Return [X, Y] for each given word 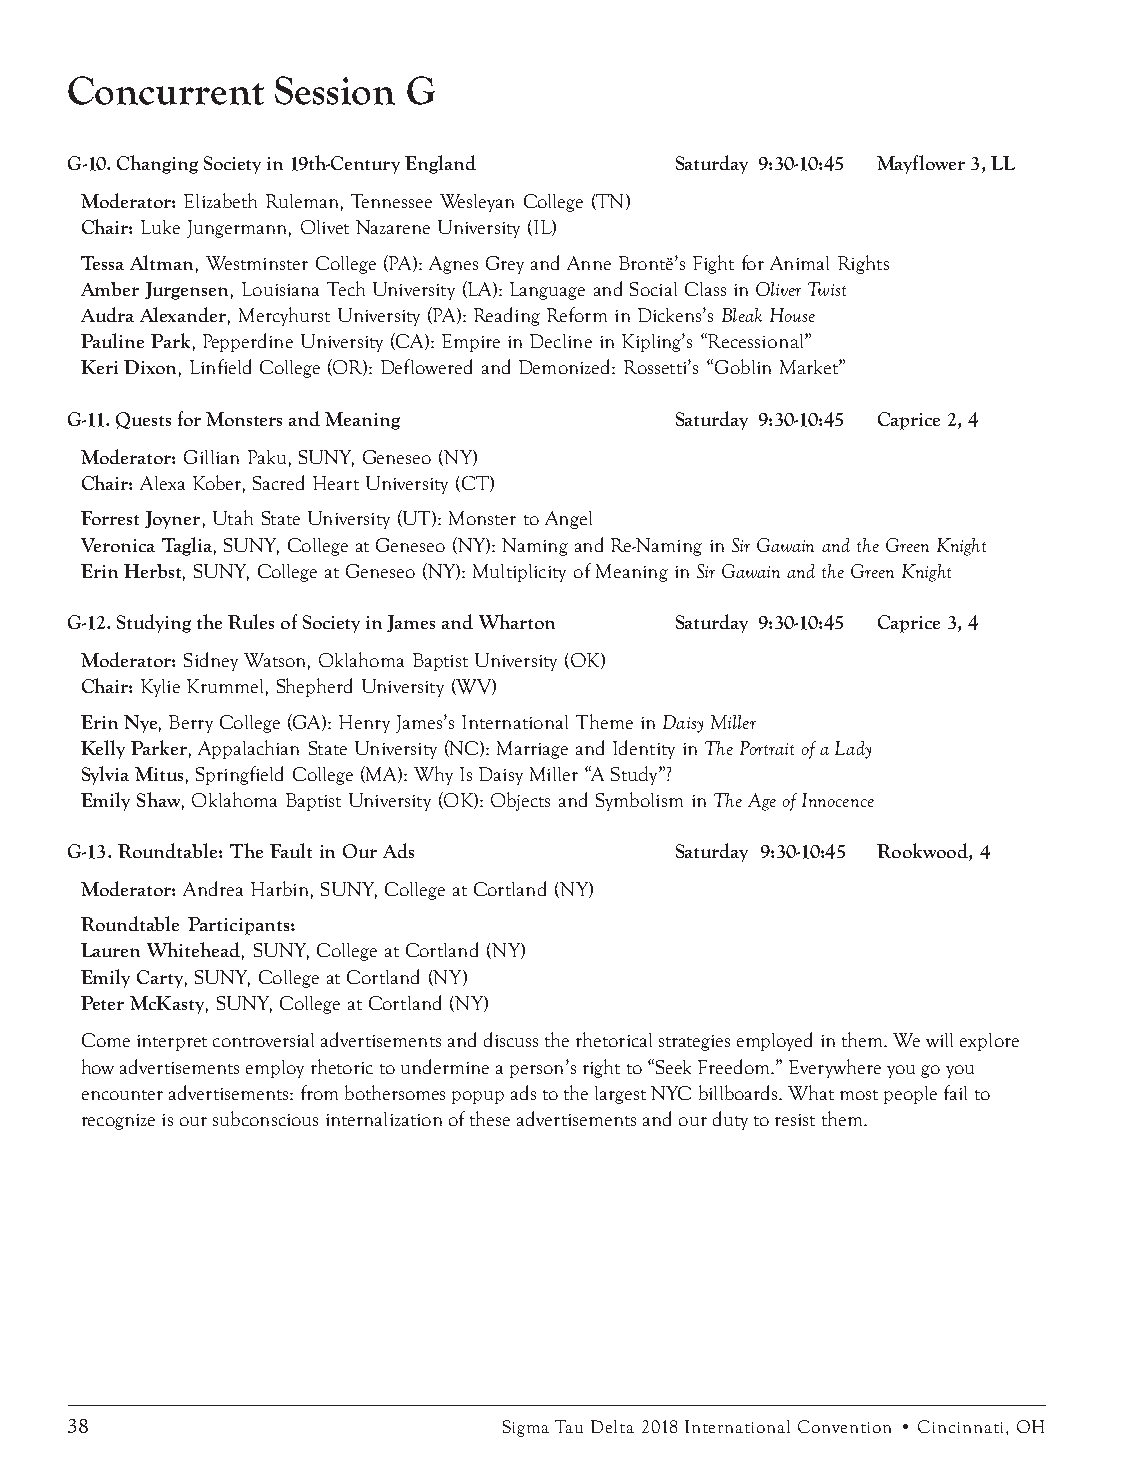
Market [810, 367]
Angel [568, 520]
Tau [569, 1426]
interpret [172, 1043]
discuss [511, 1039]
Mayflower [921, 164]
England [440, 164]
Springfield [239, 775]
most [859, 1095]
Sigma [526, 1428]
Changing [157, 164]
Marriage [532, 750]
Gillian [211, 457]
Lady [853, 750]
